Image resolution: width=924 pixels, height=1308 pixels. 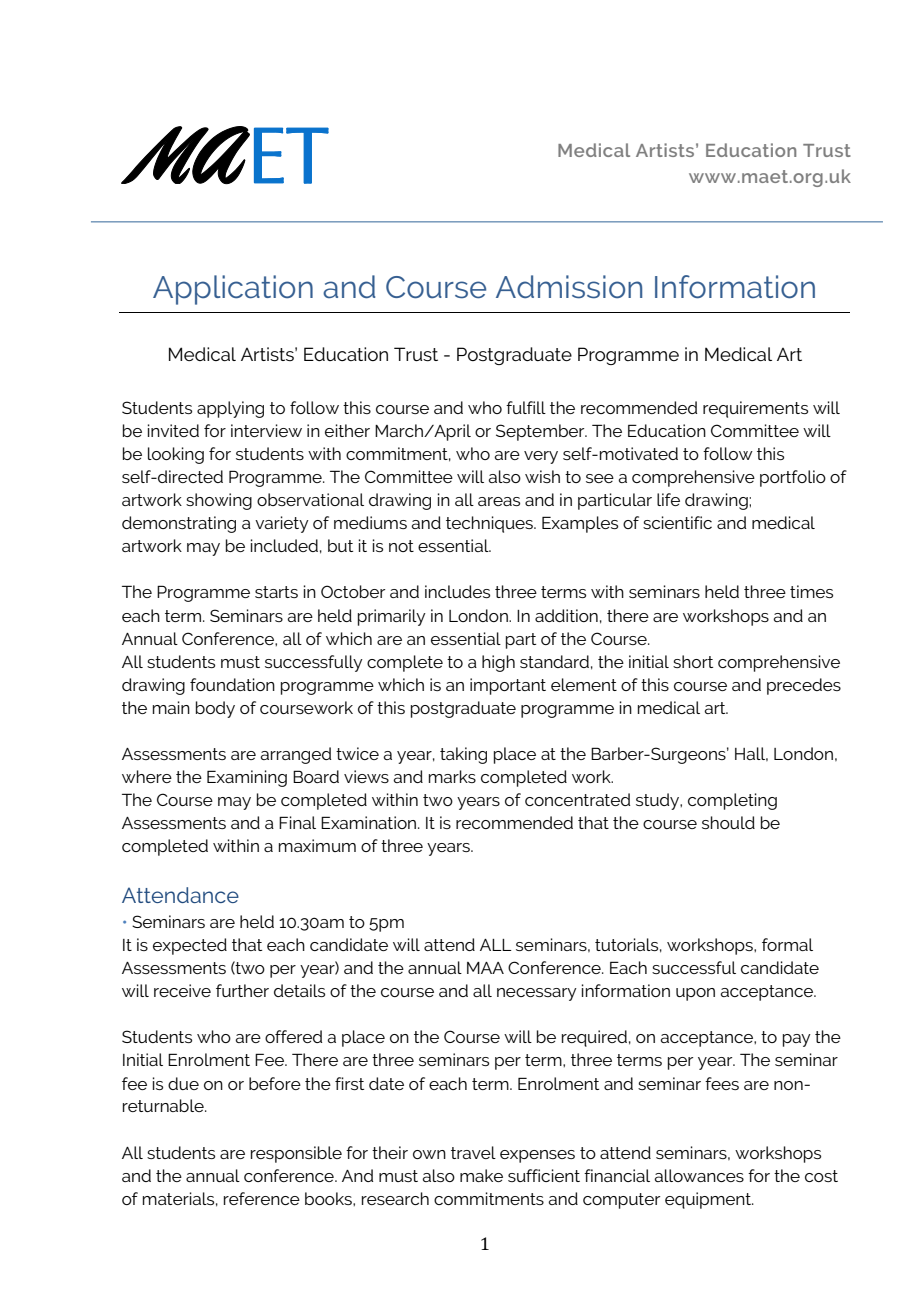 I want to click on requirements, so click(x=755, y=409).
